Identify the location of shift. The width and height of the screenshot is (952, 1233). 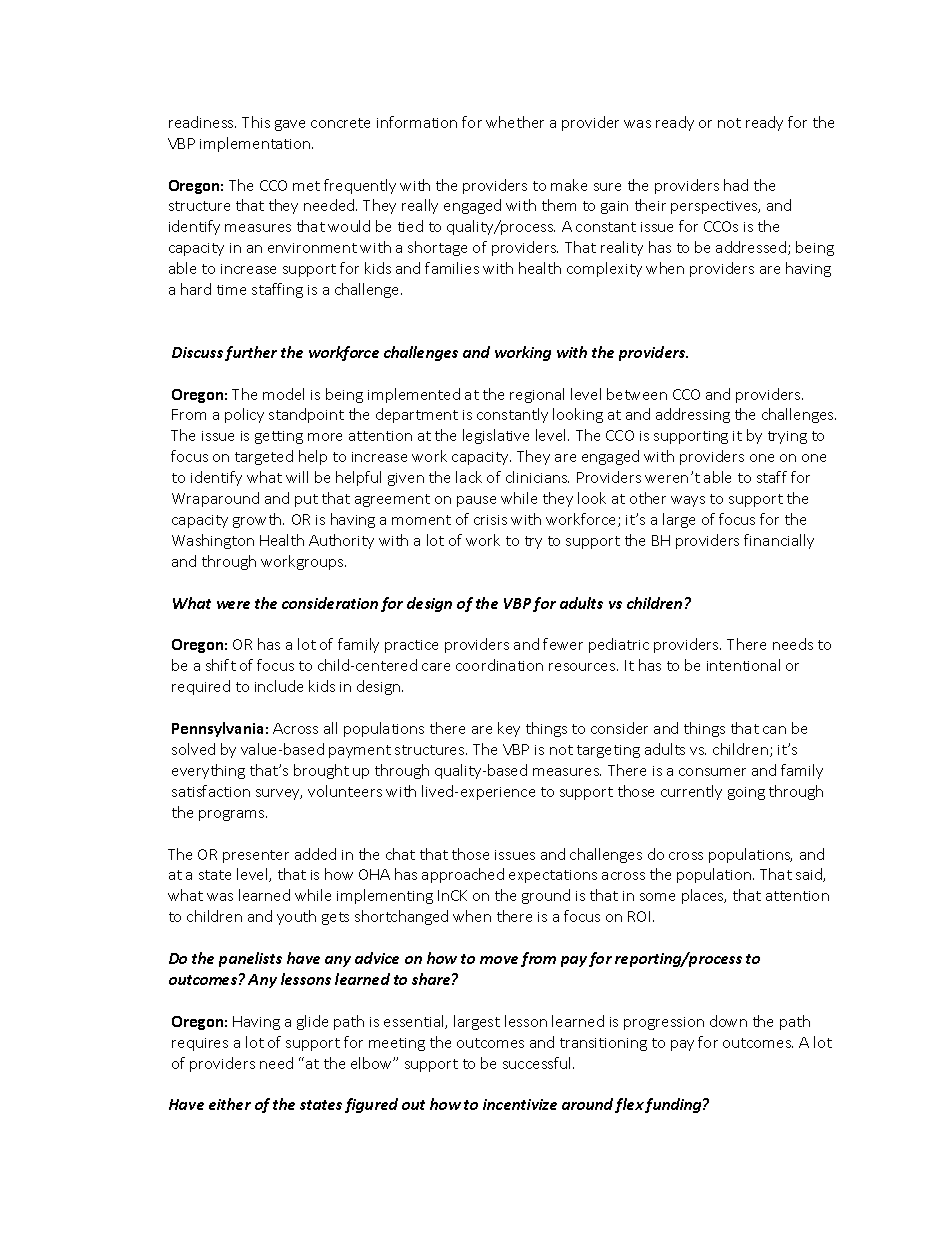
(221, 665).
